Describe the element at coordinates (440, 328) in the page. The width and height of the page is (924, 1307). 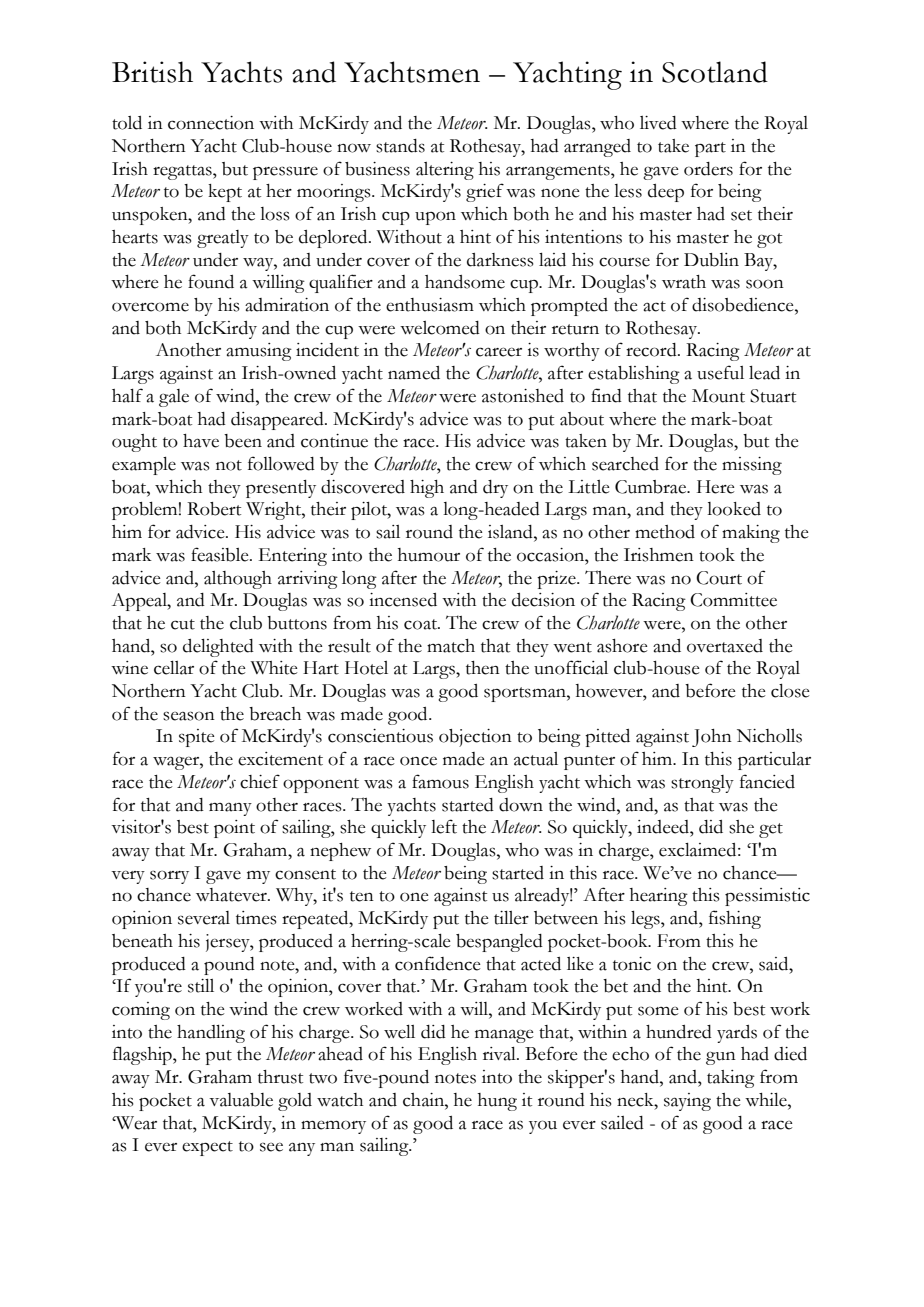
I see `welcomed` at that location.
